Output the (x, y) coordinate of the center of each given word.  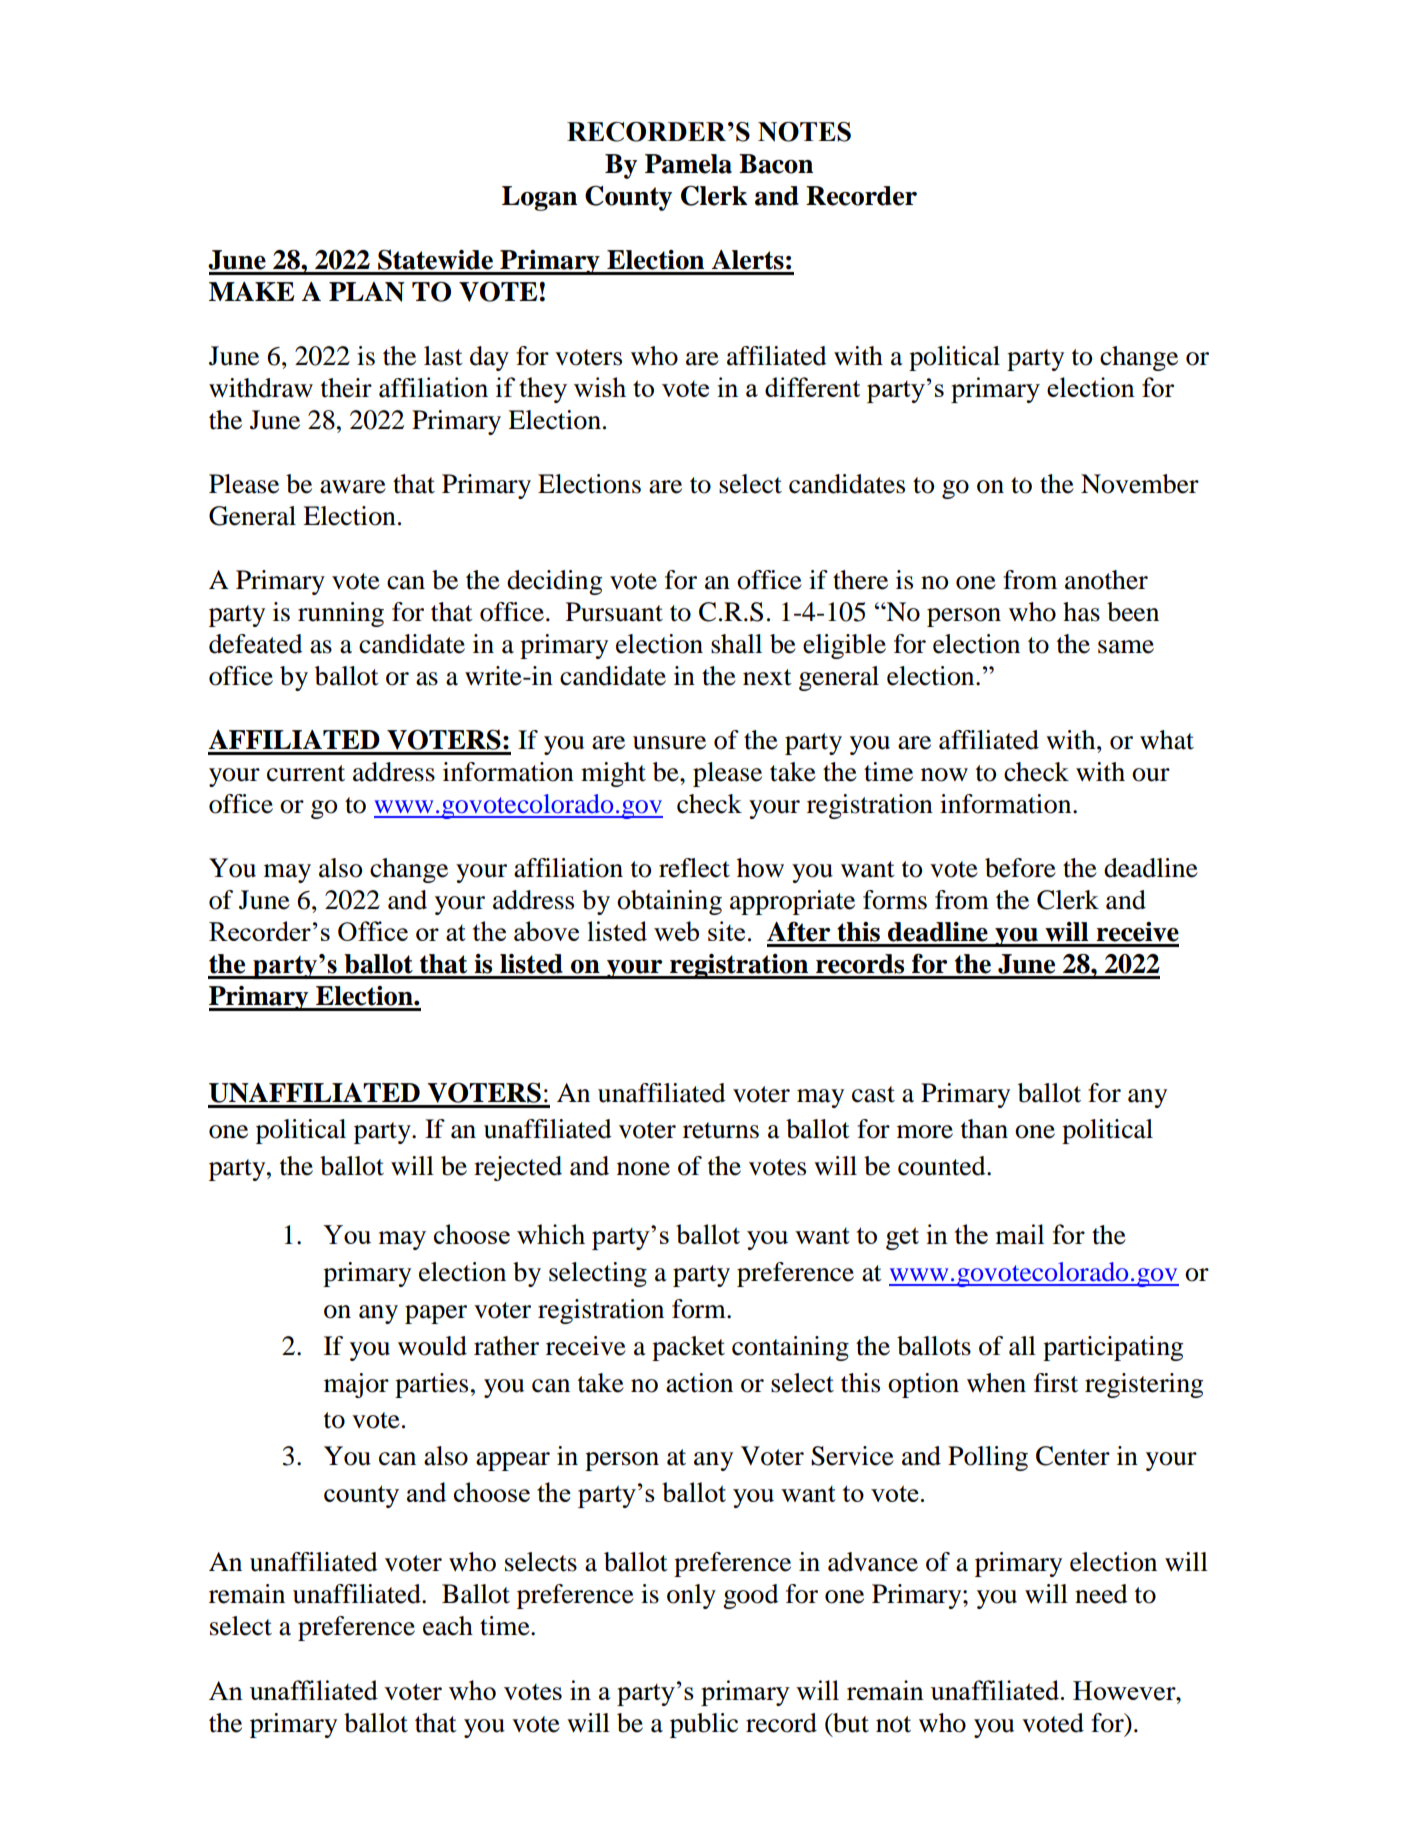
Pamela (688, 164)
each (448, 1626)
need (1101, 1594)
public (704, 1725)
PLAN (367, 292)
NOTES (804, 132)
